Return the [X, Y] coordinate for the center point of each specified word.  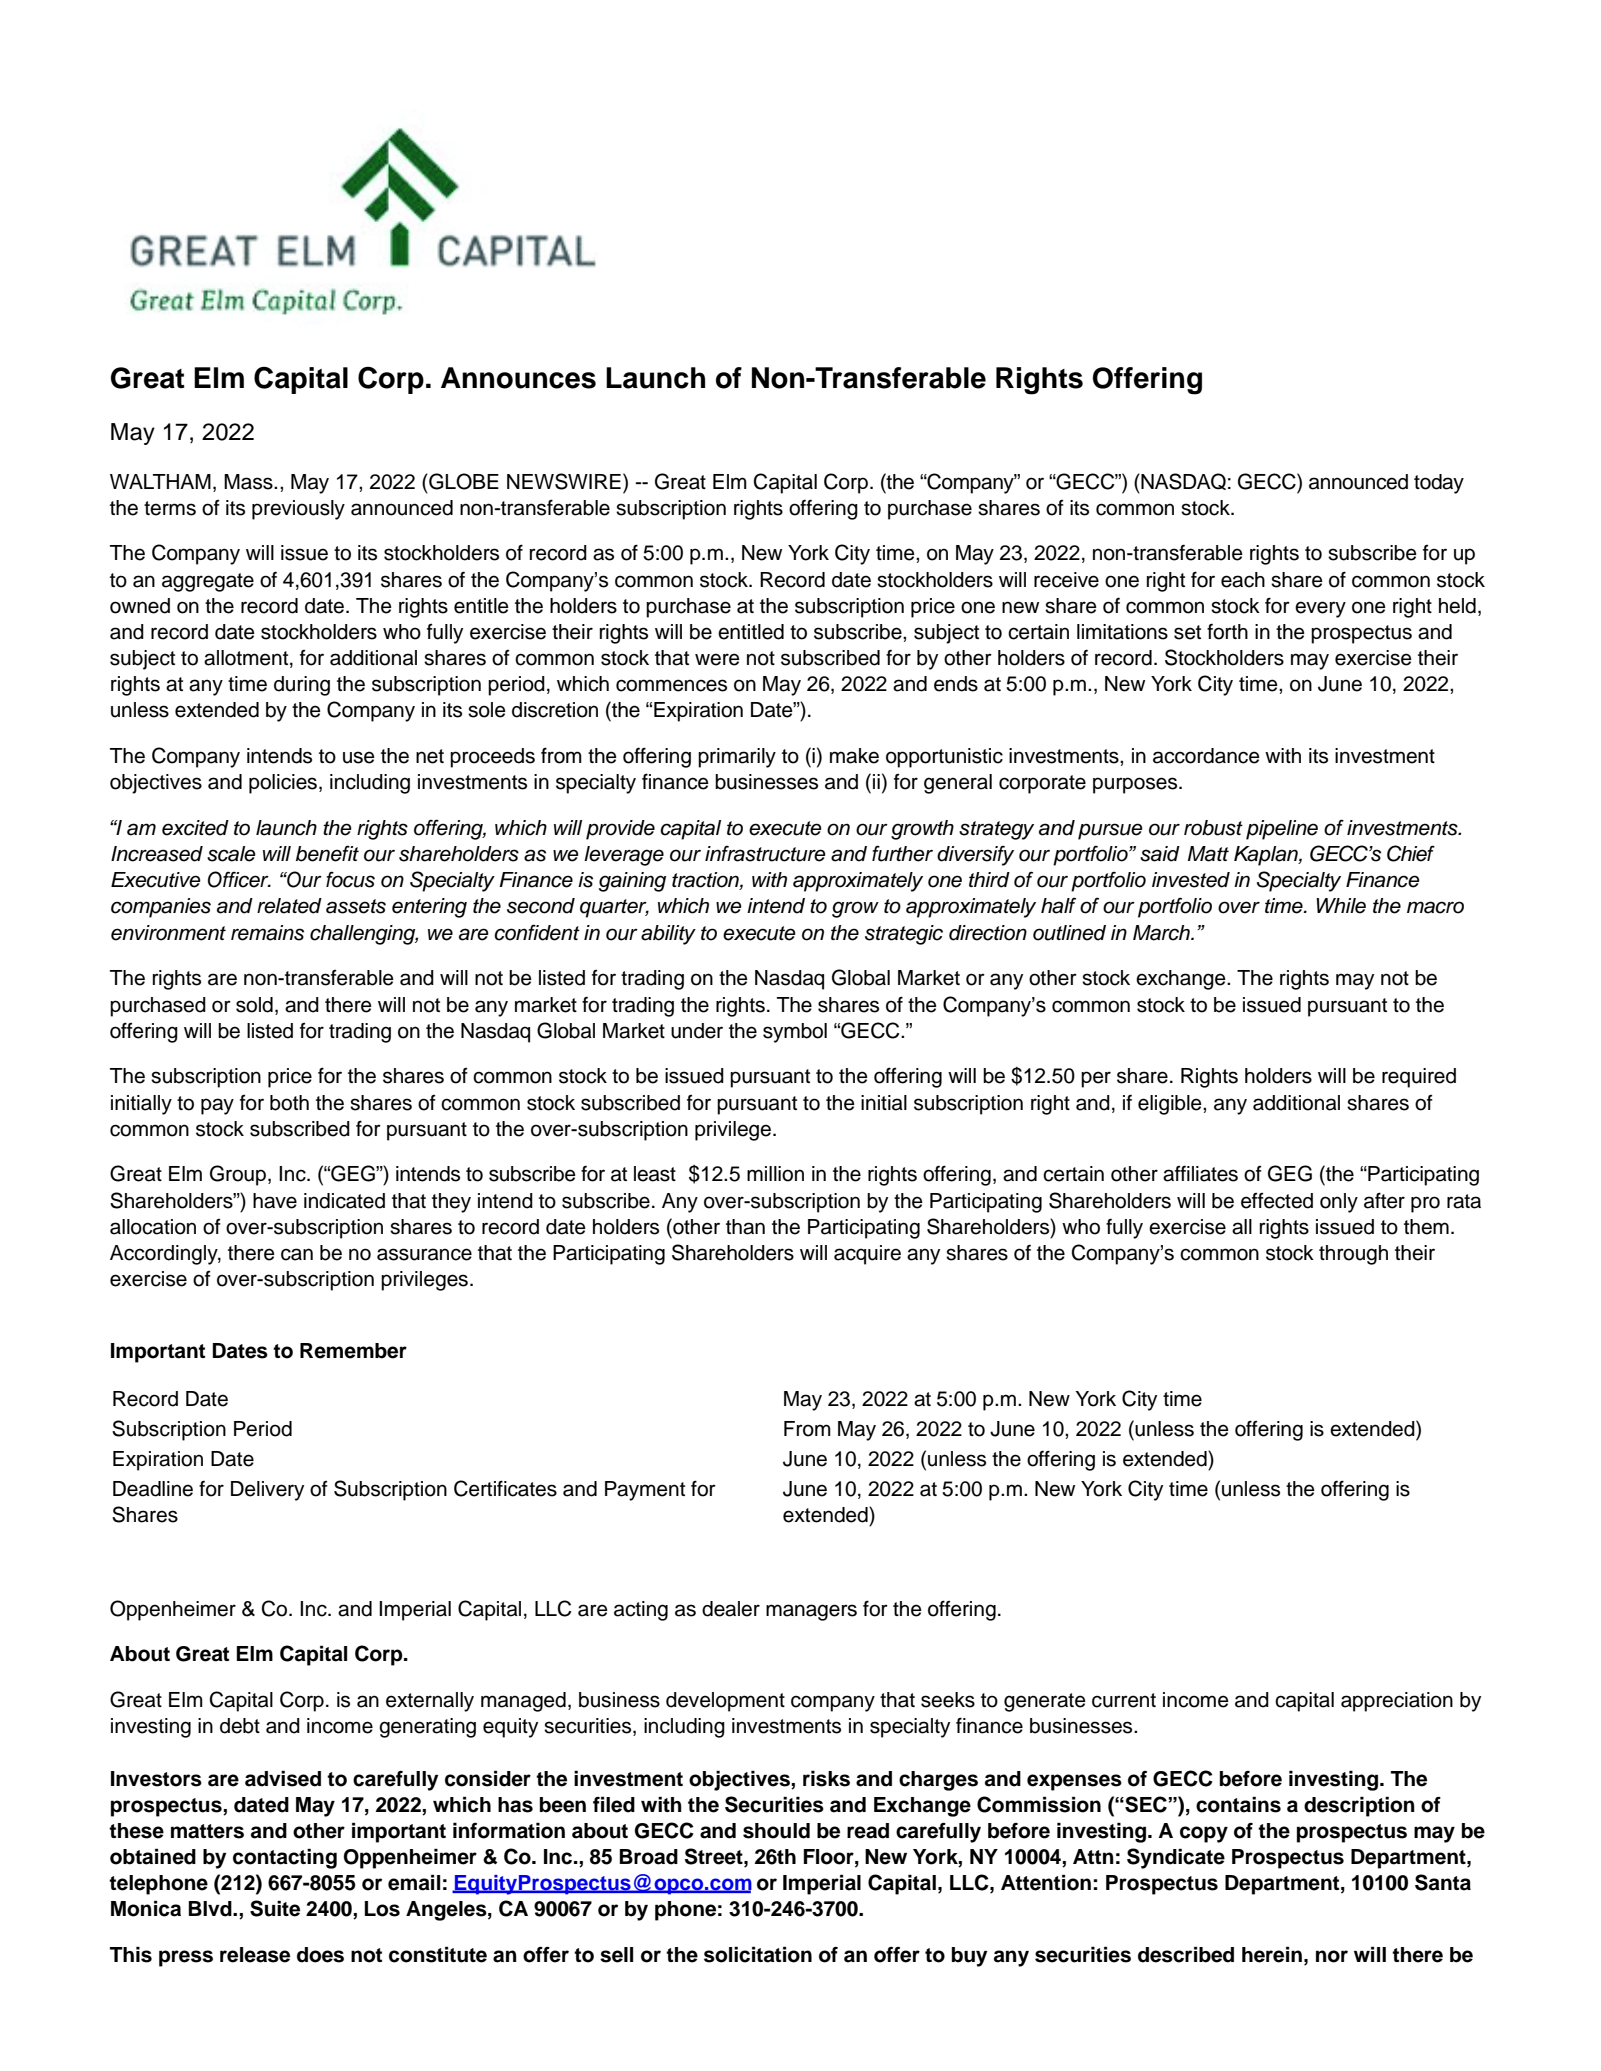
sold [254, 1005]
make [854, 756]
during [302, 686]
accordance [1206, 756]
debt [240, 1726]
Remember [353, 1351]
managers [811, 1612]
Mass [249, 482]
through [1353, 1255]
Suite [275, 1908]
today [1439, 484]
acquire [867, 1255]
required [1419, 1078]
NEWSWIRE [564, 481]
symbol [795, 1033]
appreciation [1397, 1702]
